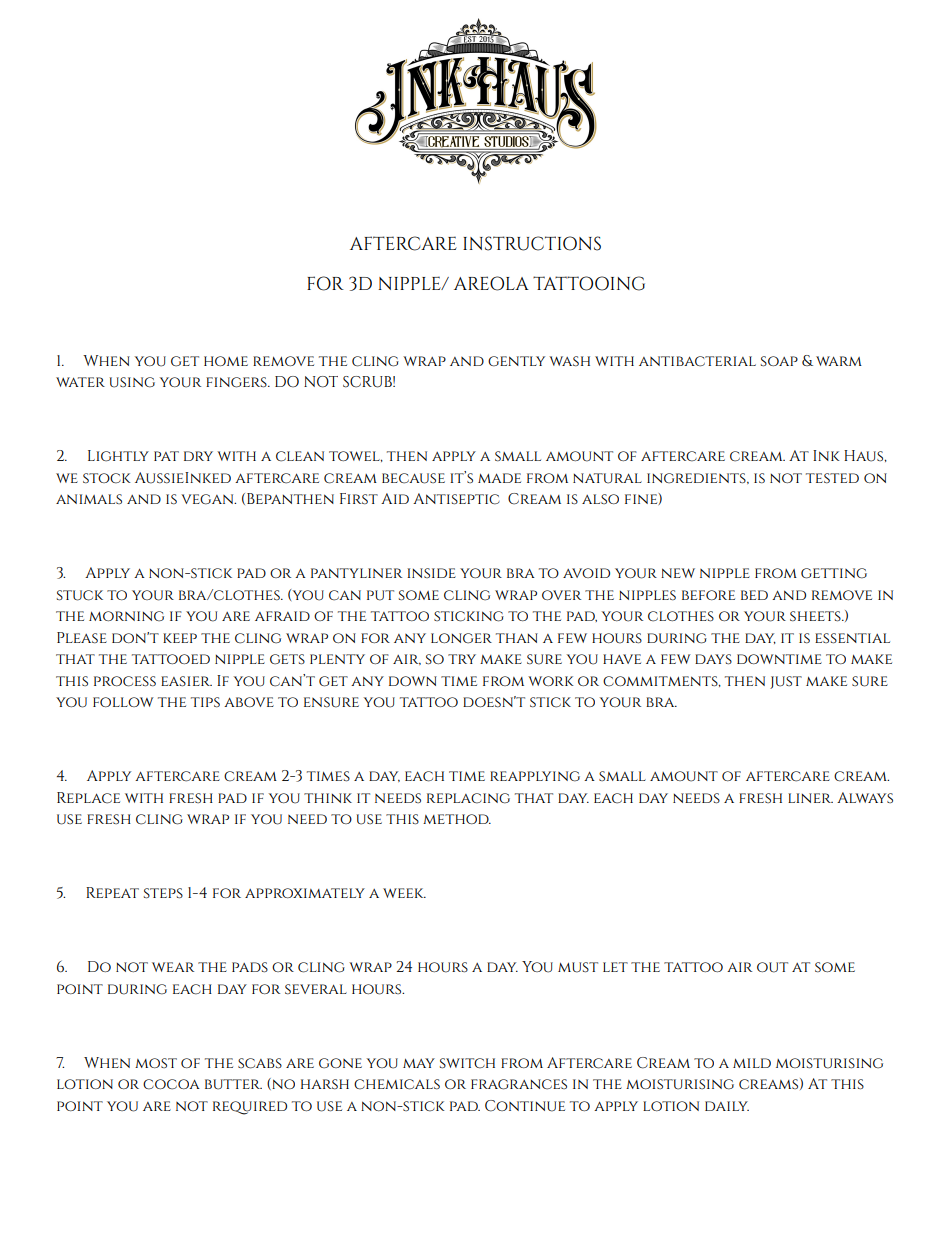  What do you see at coordinates (491, 283) in the screenshot?
I see `AREOLA` at bounding box center [491, 283].
